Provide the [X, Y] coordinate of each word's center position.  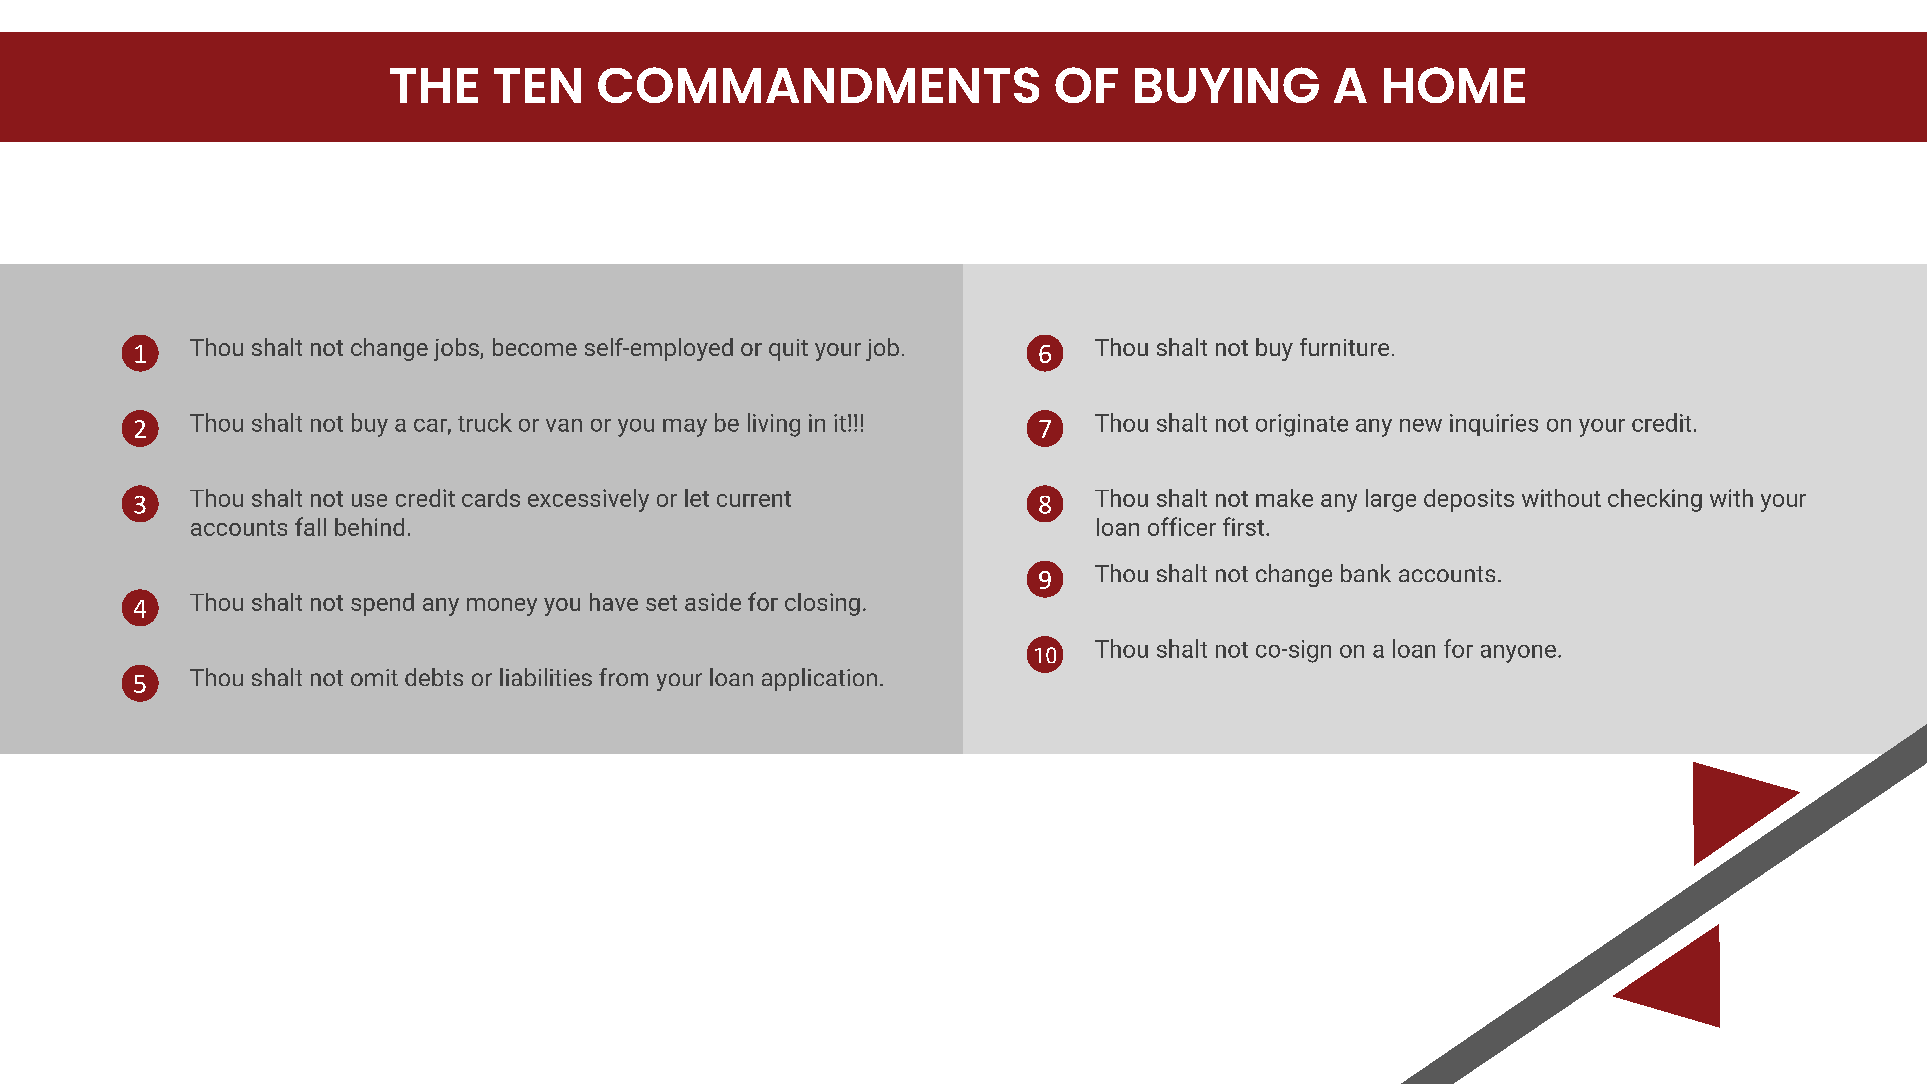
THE [434, 85]
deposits [1469, 500]
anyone [1518, 654]
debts [434, 677]
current [754, 499]
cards [491, 498]
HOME [1454, 85]
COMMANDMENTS [818, 85]
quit [788, 350]
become [535, 347]
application [819, 679]
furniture [1344, 347]
